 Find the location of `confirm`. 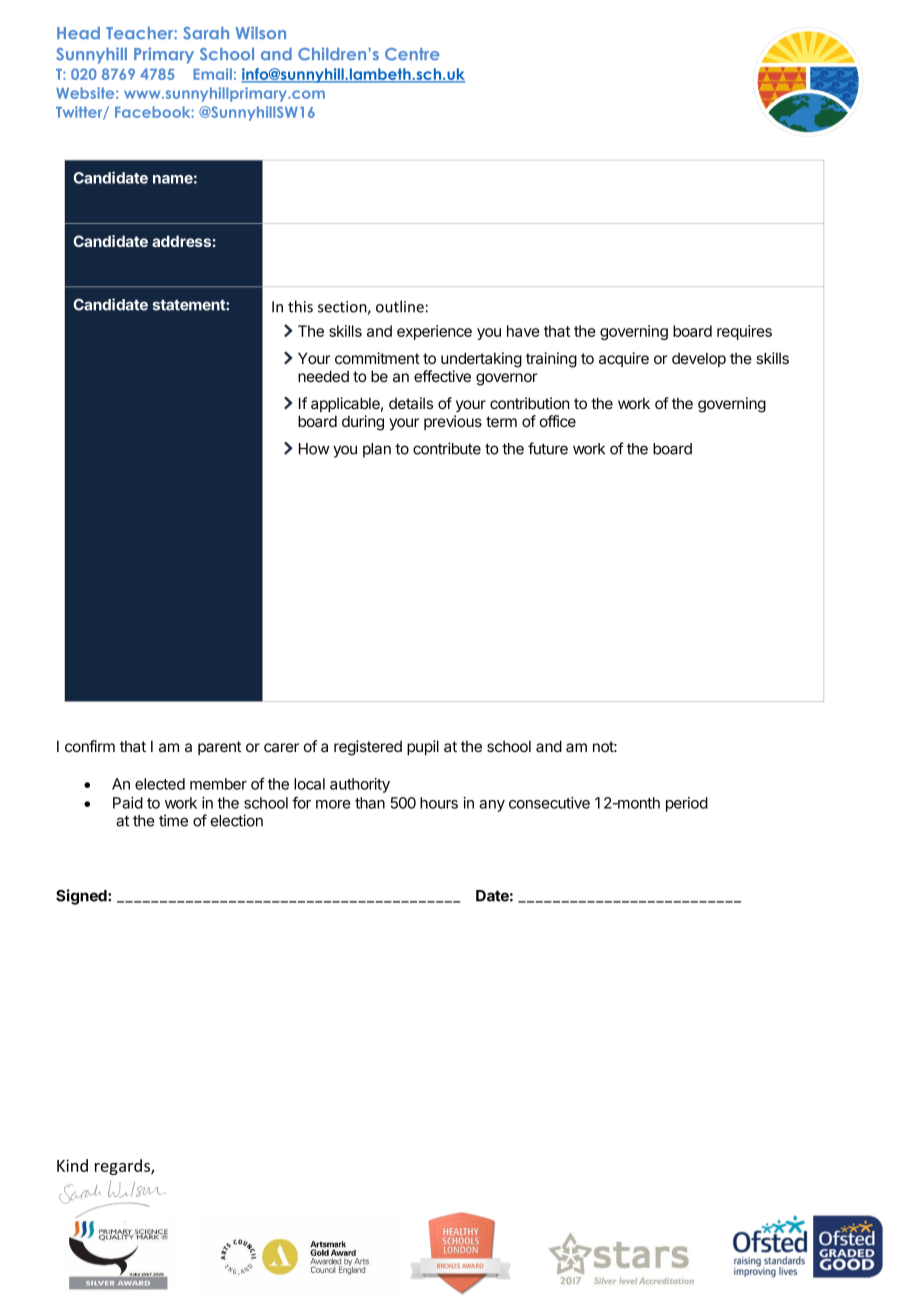

confirm is located at coordinates (90, 746).
